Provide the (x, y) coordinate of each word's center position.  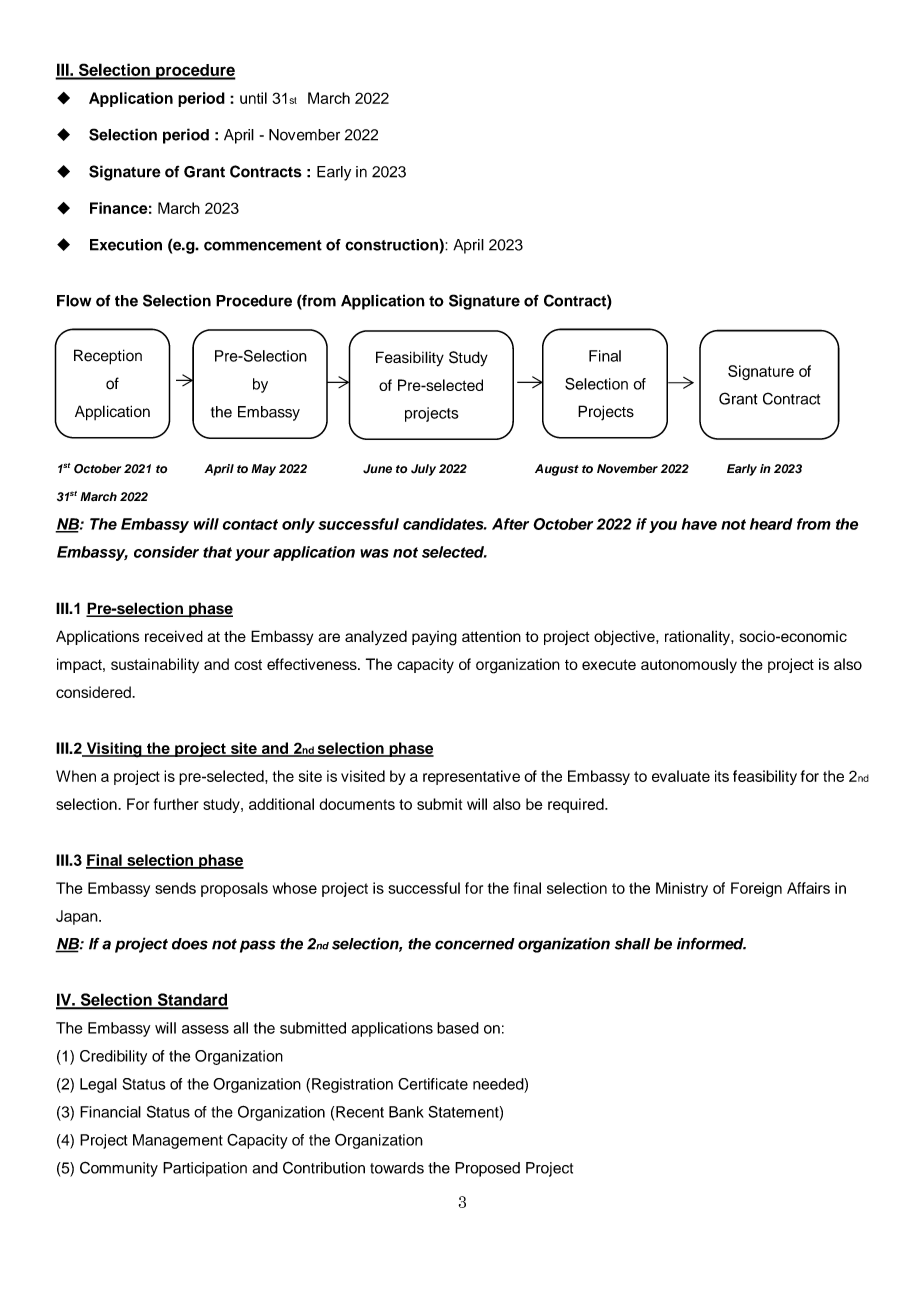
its (722, 776)
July (423, 470)
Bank (406, 1112)
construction (392, 245)
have (699, 524)
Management (178, 1141)
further (176, 804)
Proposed (487, 1169)
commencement (263, 245)
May (263, 470)
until (253, 98)
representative (471, 777)
